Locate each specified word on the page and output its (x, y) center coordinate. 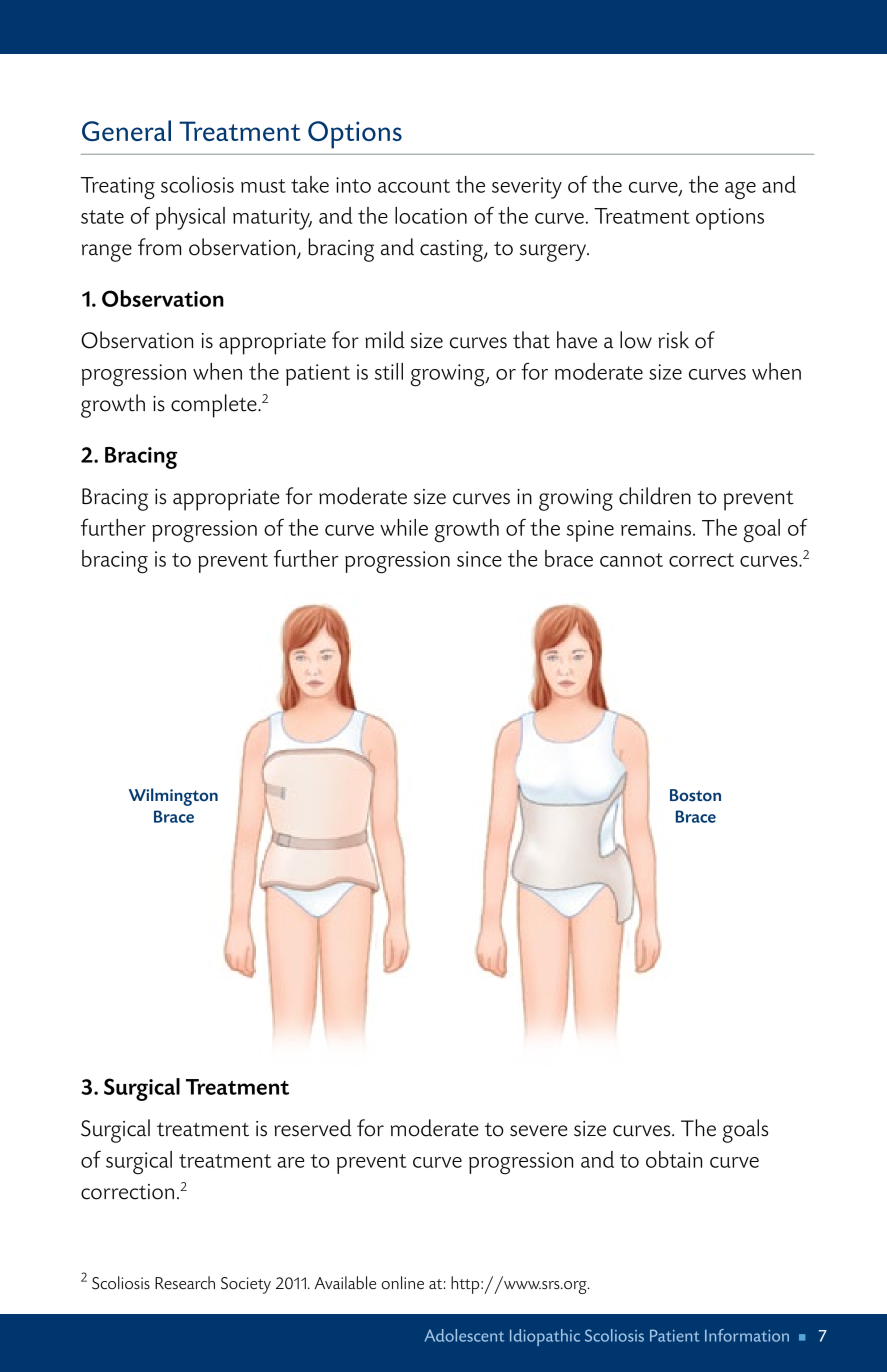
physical (190, 218)
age (740, 191)
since (479, 559)
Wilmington (173, 797)
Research (185, 1283)
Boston (695, 795)
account (414, 186)
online (403, 1283)
